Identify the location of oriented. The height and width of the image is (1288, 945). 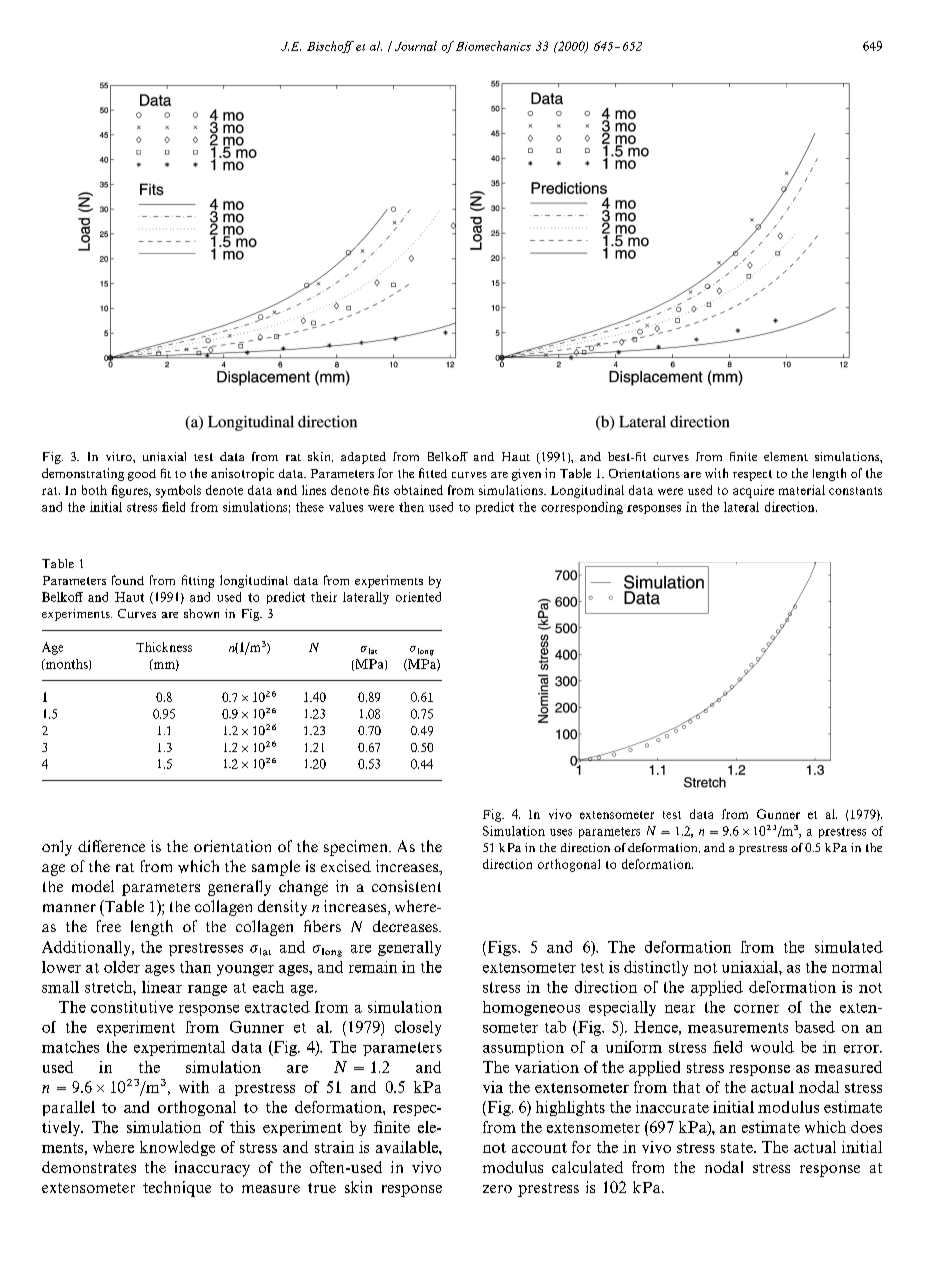
(418, 597).
